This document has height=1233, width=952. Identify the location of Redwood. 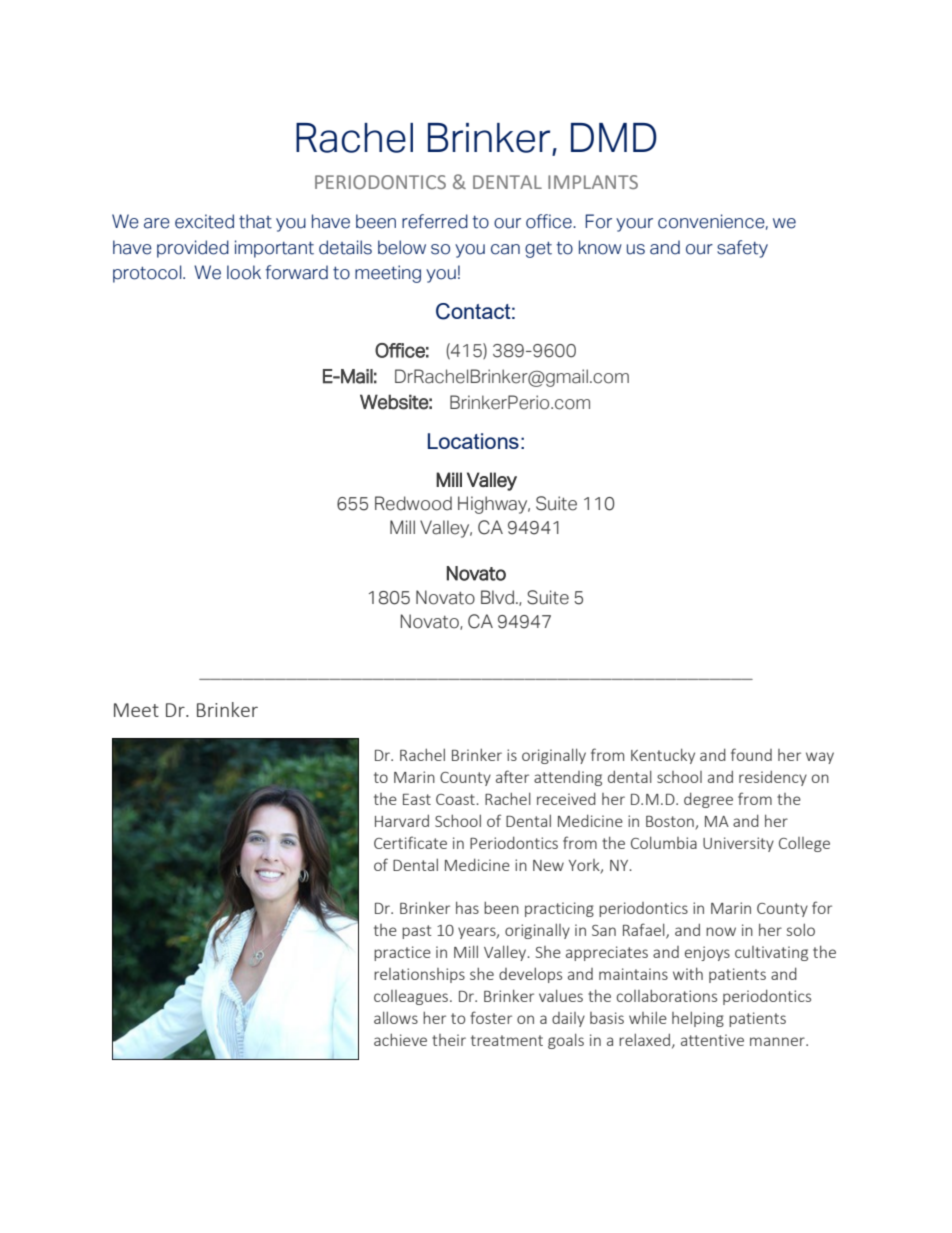
(413, 503).
